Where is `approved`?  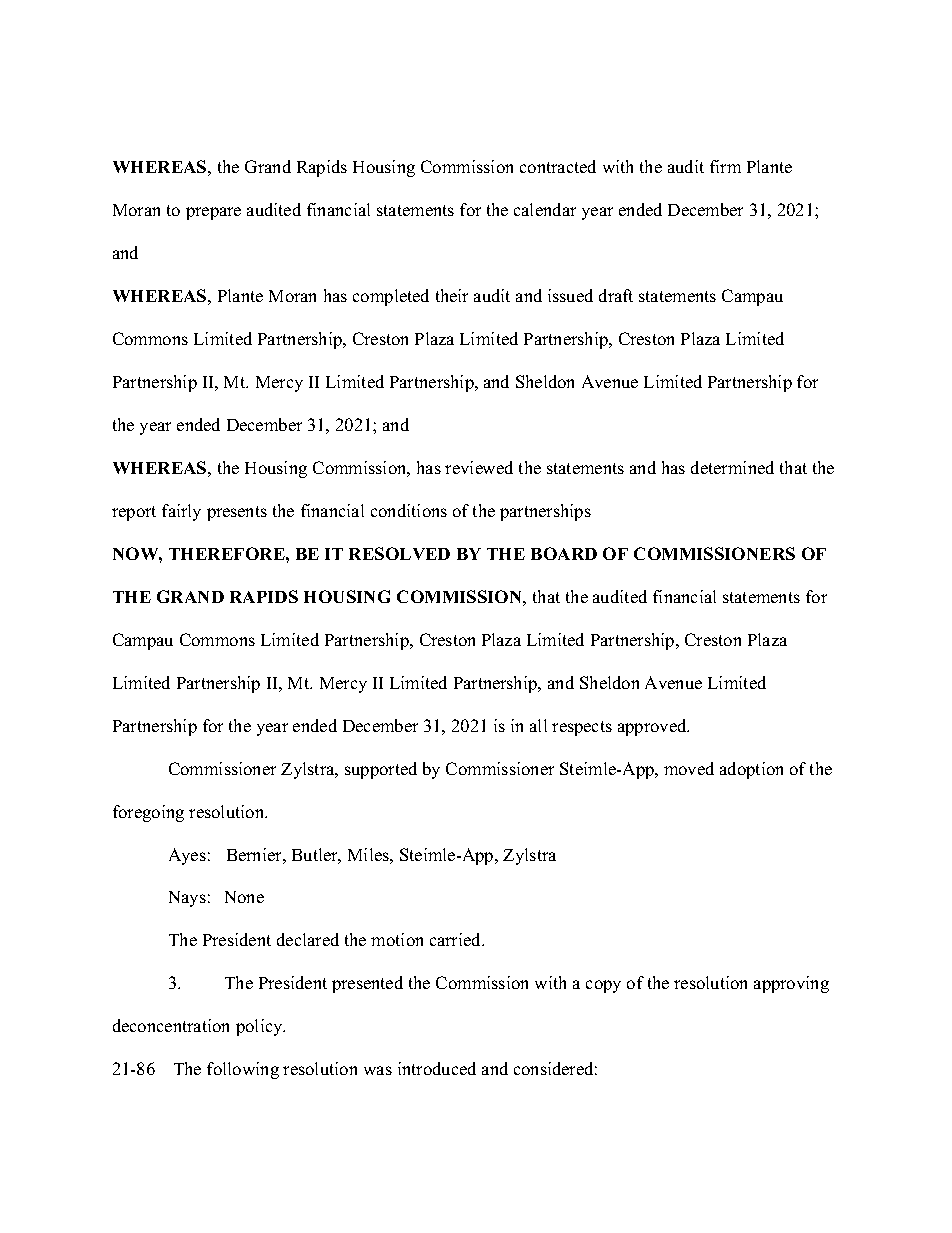
approved is located at coordinates (653, 727).
